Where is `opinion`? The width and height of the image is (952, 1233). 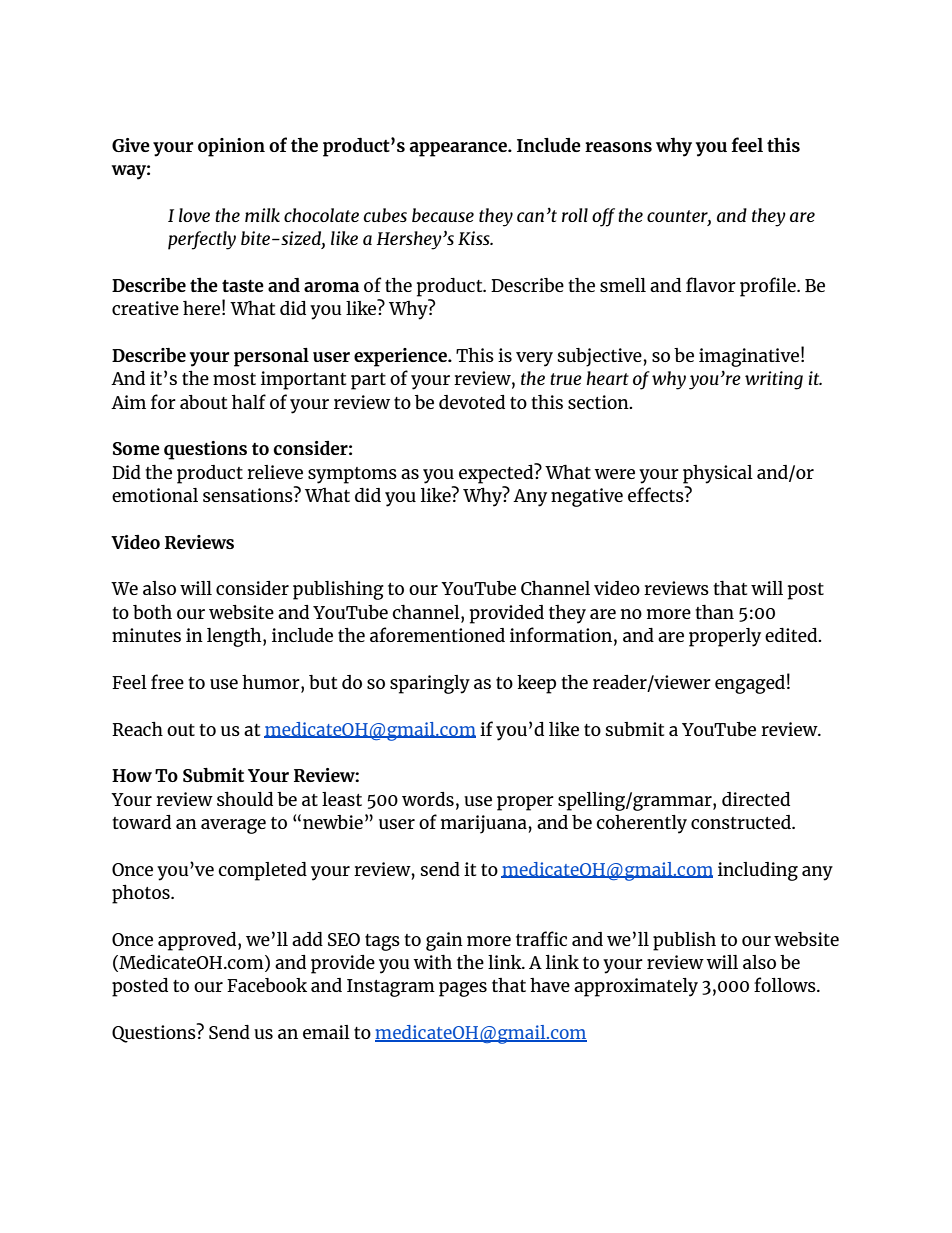 opinion is located at coordinates (231, 147).
